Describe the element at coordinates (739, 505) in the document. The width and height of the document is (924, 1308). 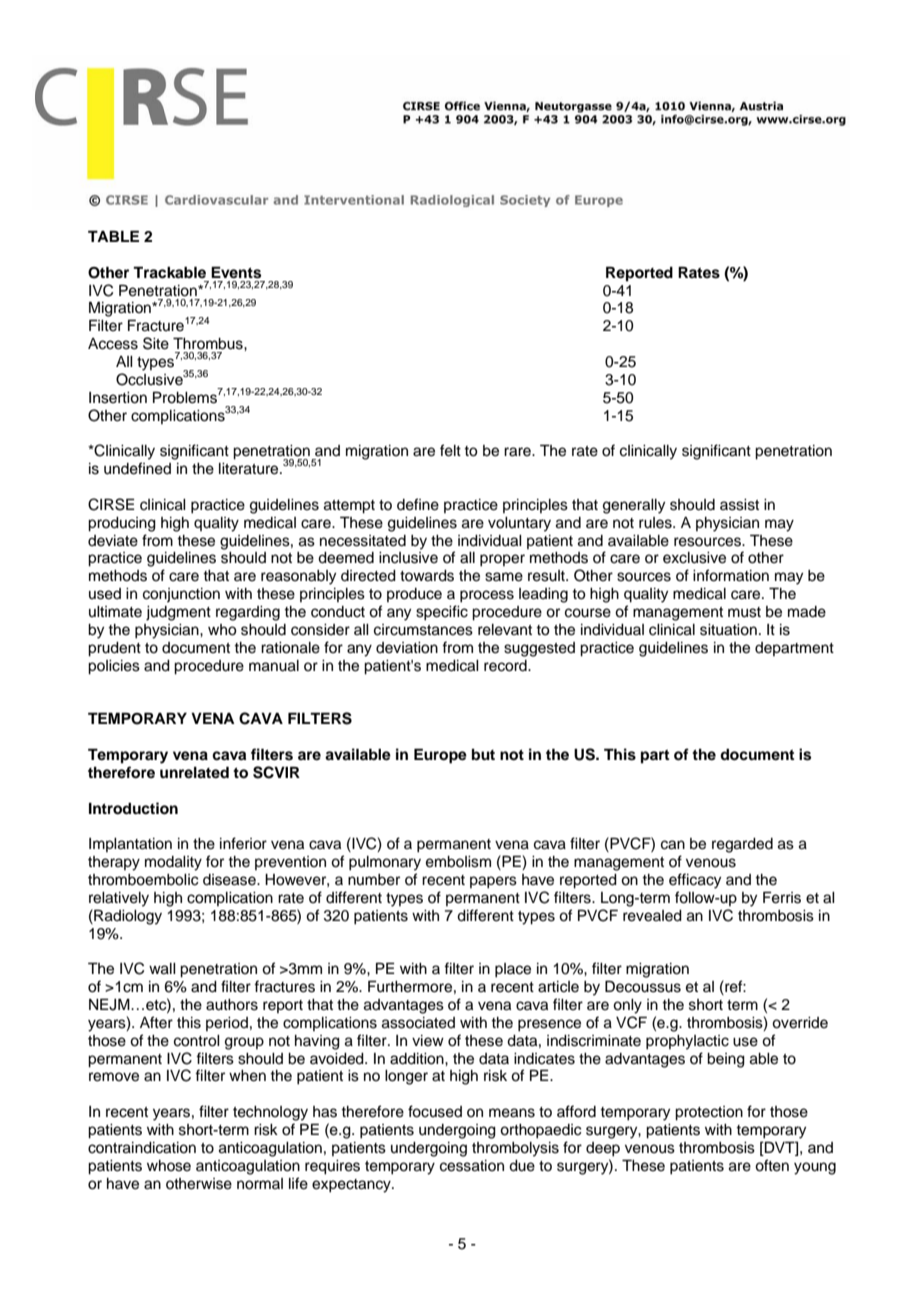
I see `assist` at that location.
